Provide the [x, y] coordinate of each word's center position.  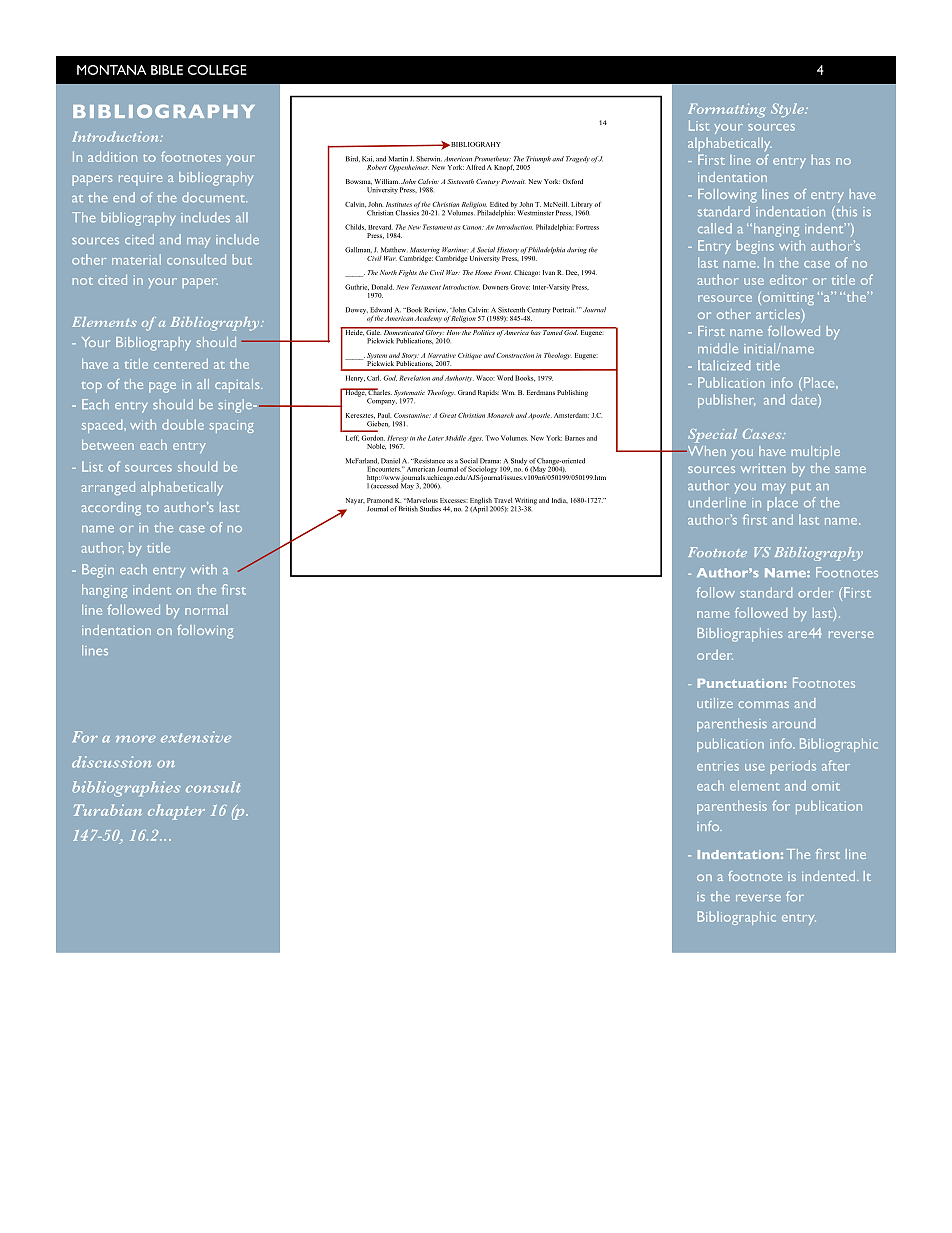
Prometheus [492, 159]
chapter [176, 812]
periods [793, 767]
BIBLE [167, 70]
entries [718, 766]
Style [788, 110]
